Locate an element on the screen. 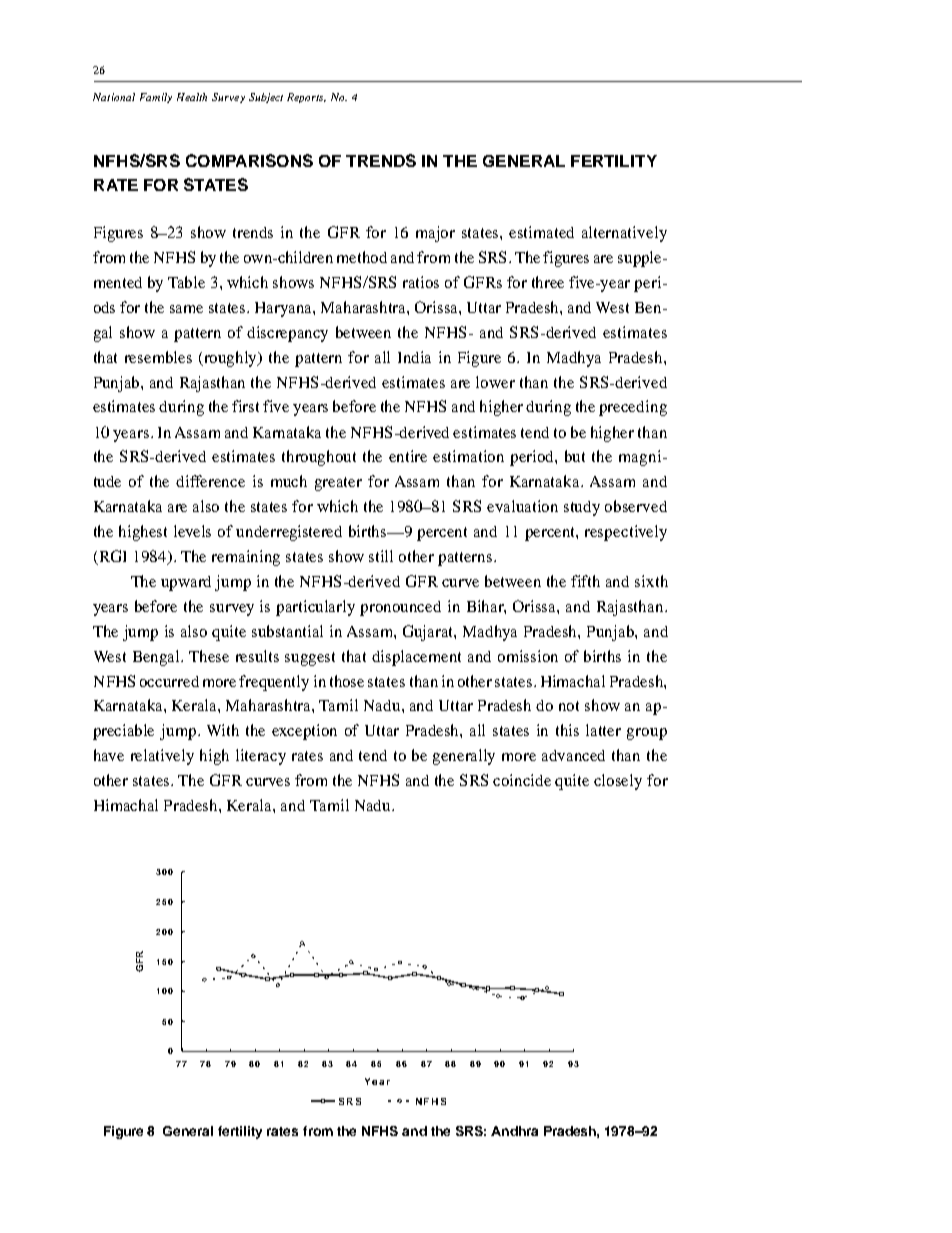 This screenshot has height=1233, width=952. relatively is located at coordinates (162, 757).
